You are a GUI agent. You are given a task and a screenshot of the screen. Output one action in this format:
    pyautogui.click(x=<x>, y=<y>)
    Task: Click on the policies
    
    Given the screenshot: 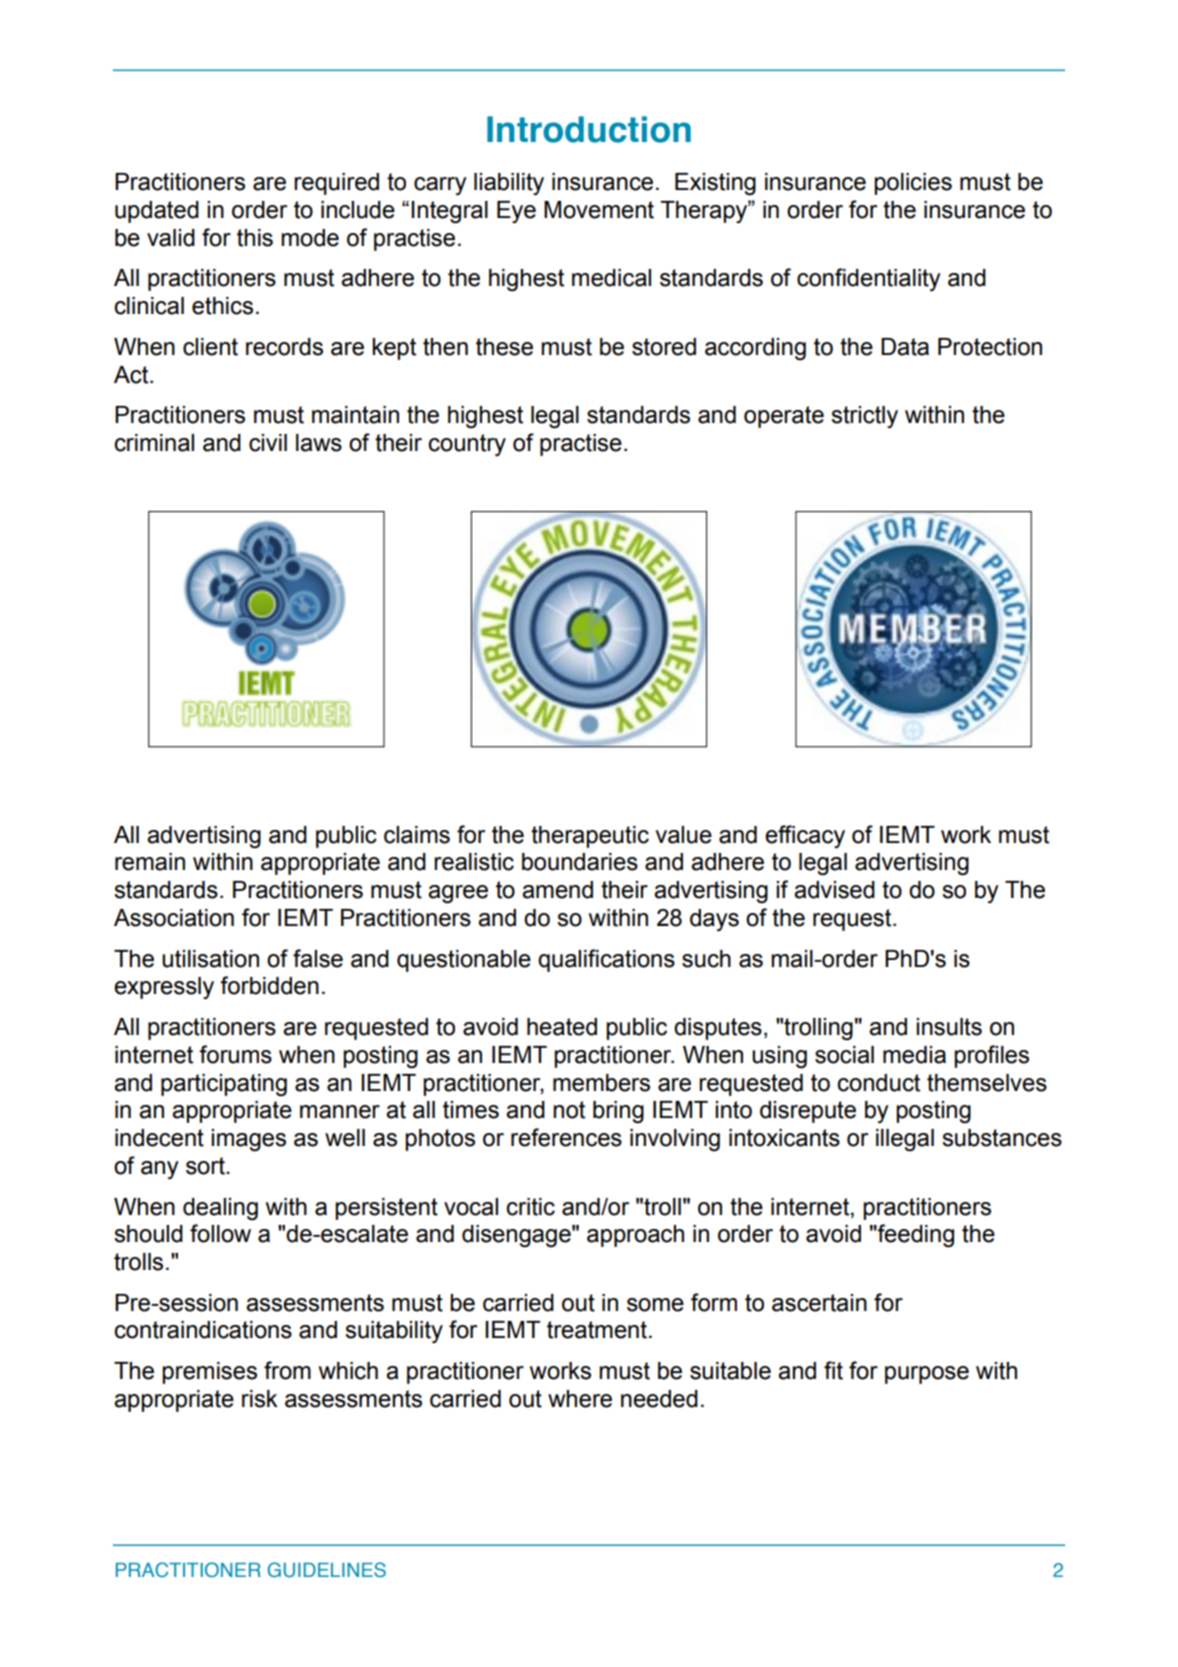 What is the action you would take?
    pyautogui.click(x=913, y=184)
